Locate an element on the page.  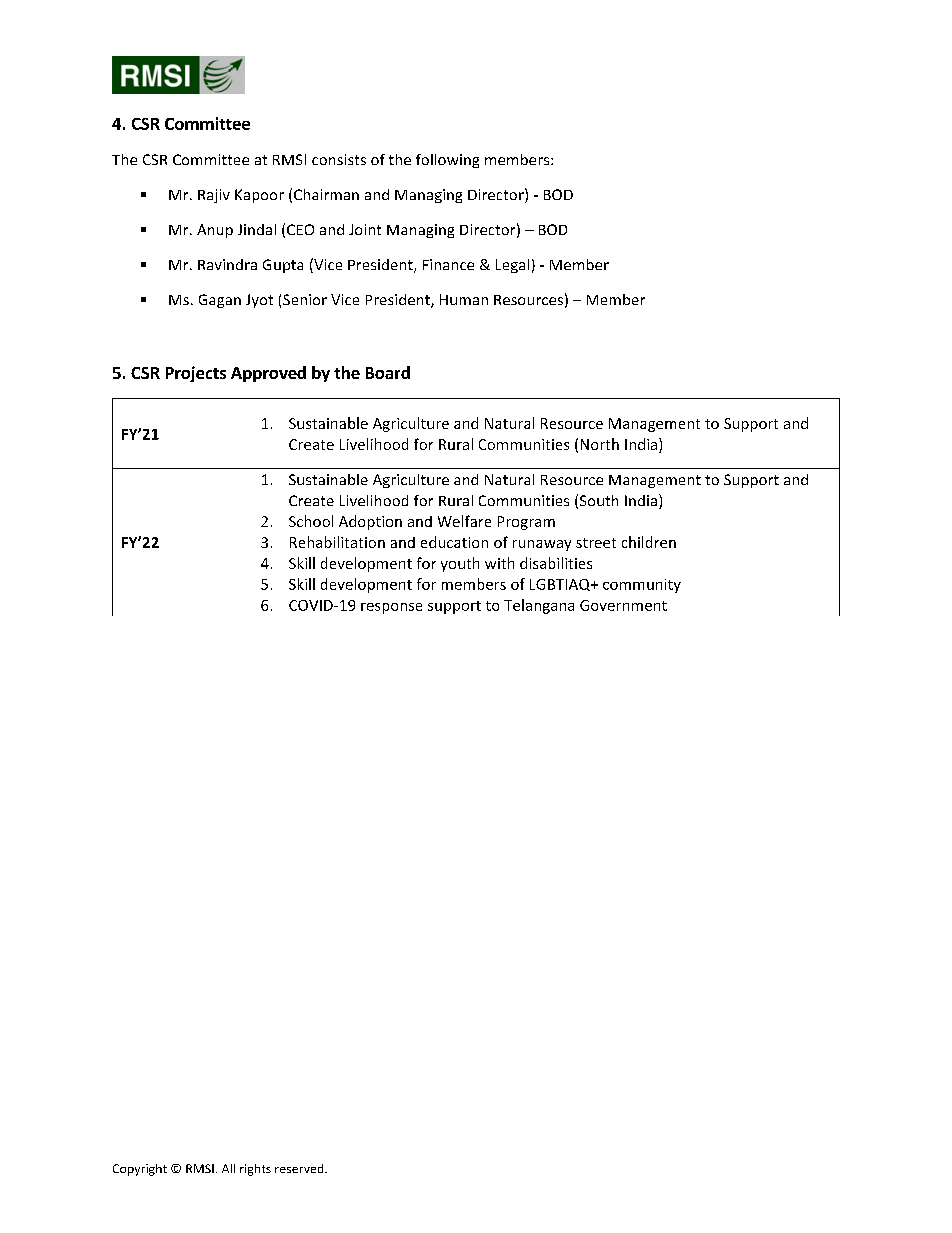
Joint is located at coordinates (365, 229).
